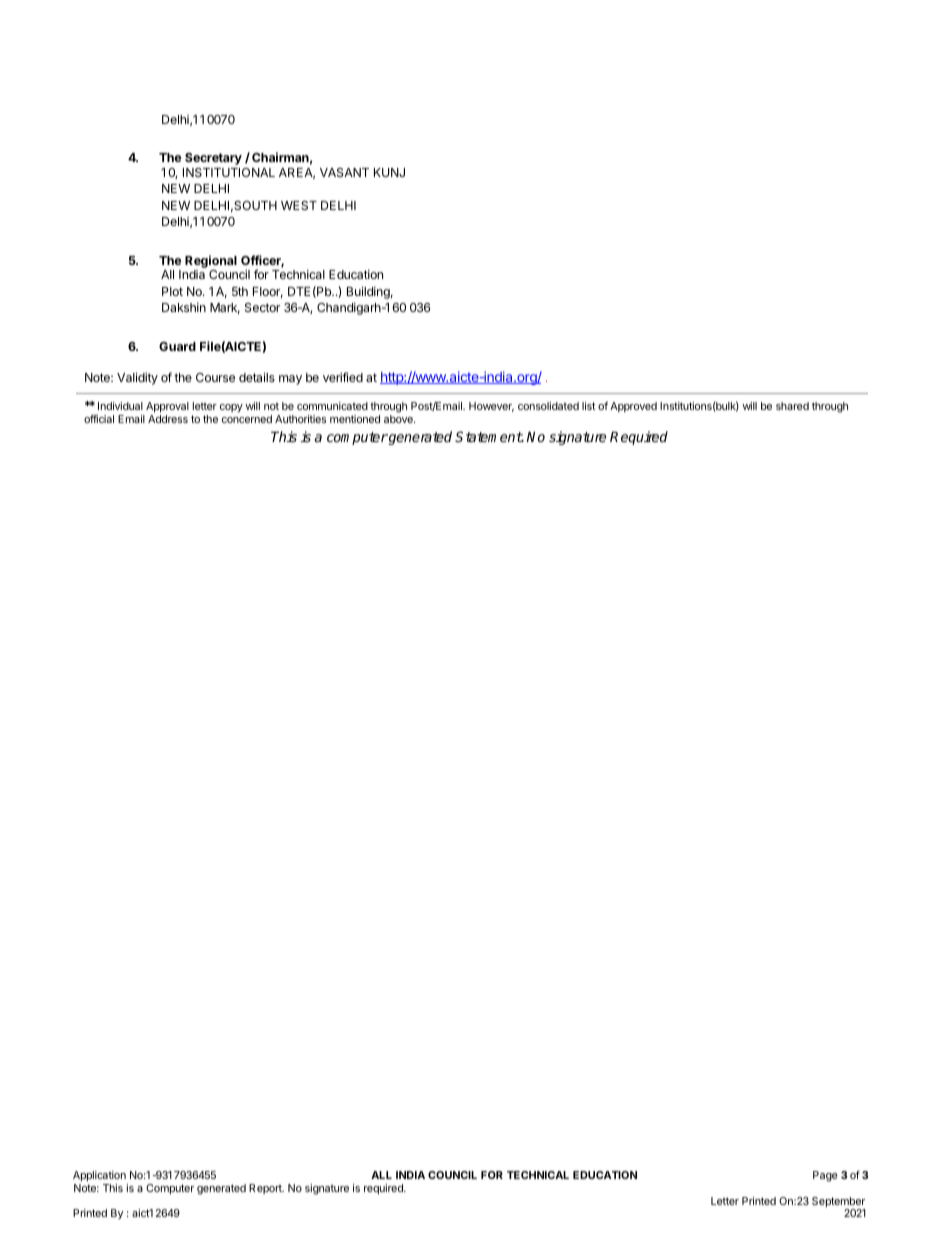 Image resolution: width=952 pixels, height=1233 pixels. I want to click on Approved, so click(633, 407).
